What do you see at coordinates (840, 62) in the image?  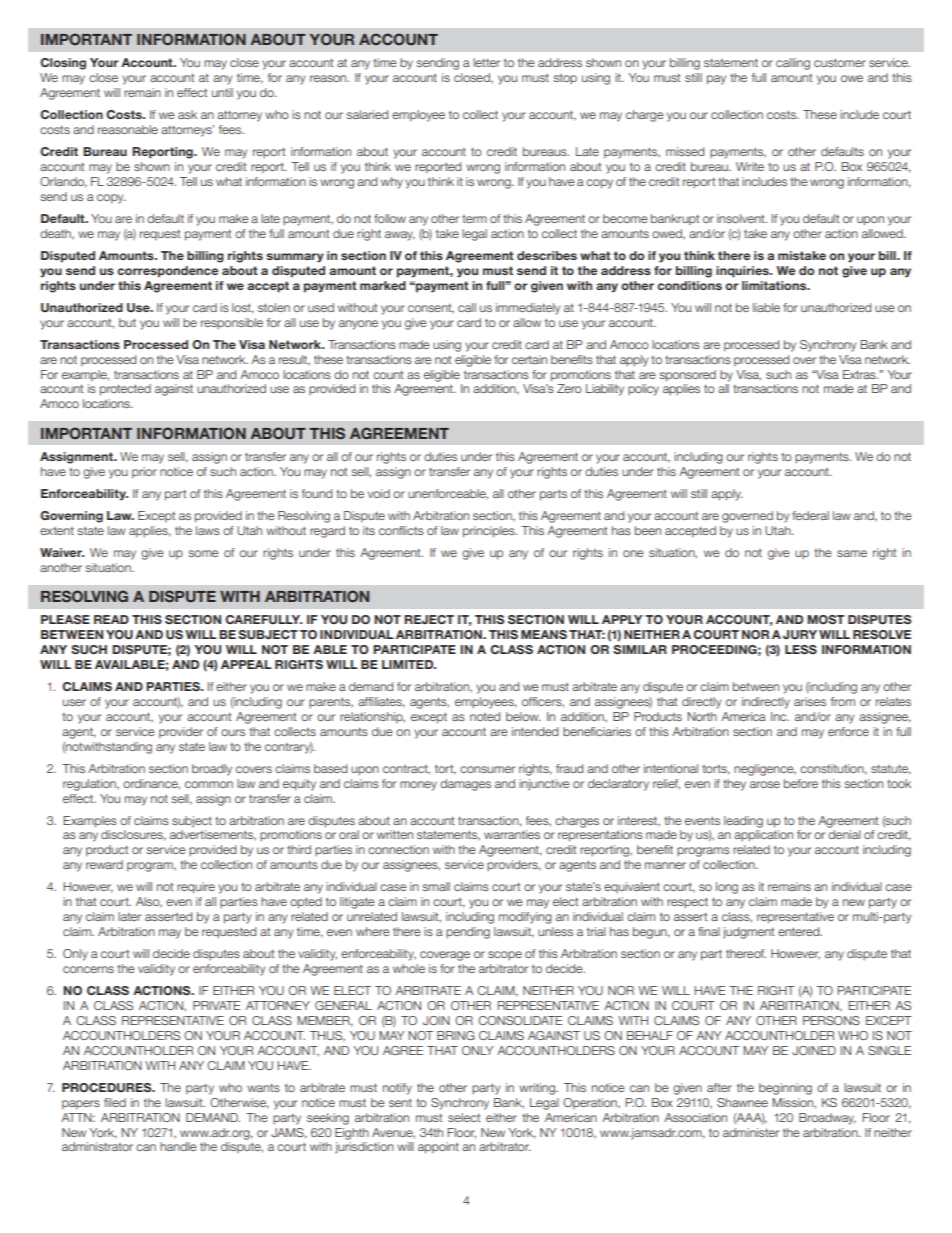 I see `customer` at bounding box center [840, 62].
